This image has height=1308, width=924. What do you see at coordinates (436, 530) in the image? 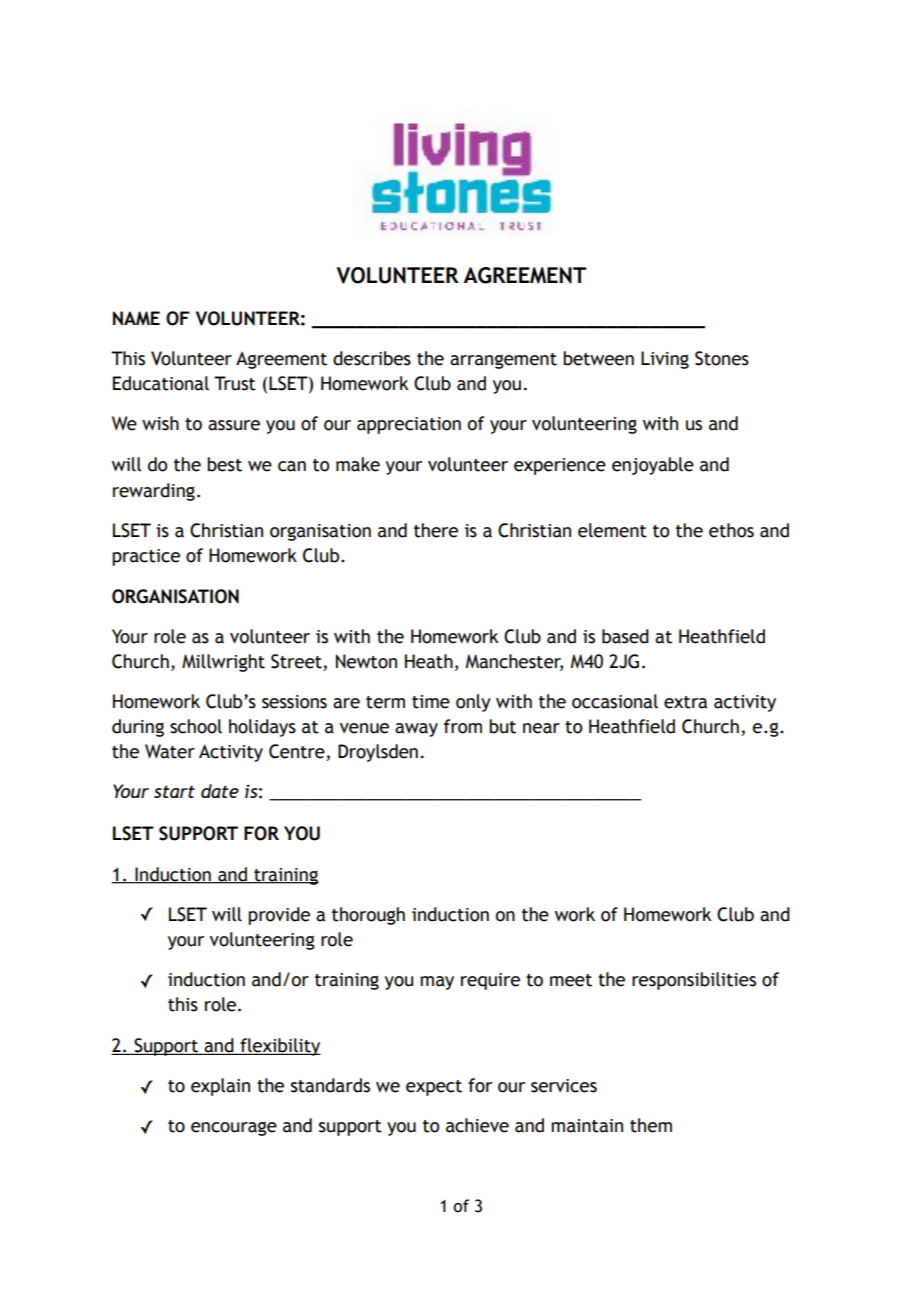
I see `there` at bounding box center [436, 530].
